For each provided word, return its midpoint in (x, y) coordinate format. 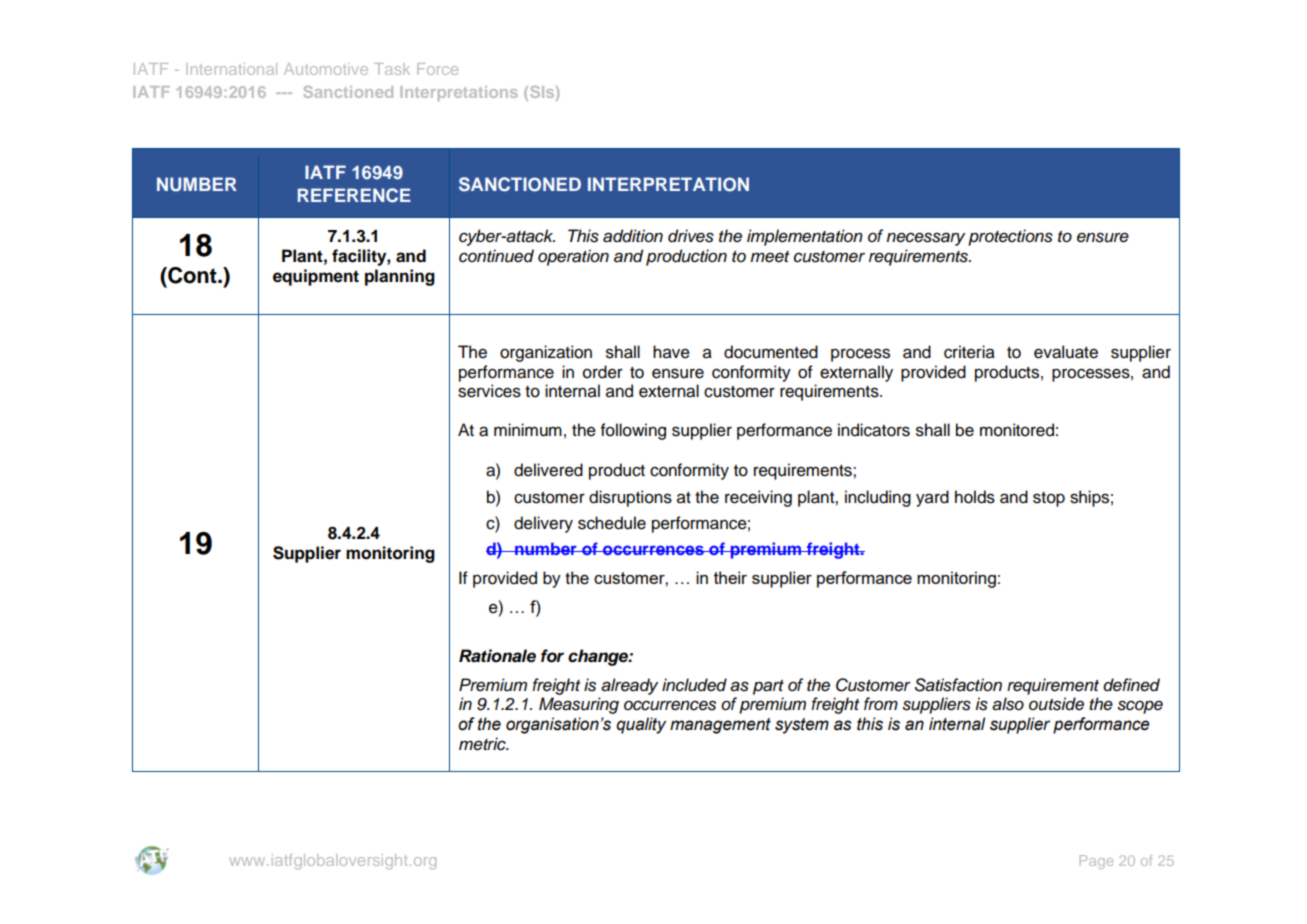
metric (483, 744)
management (720, 726)
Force (437, 69)
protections (1010, 237)
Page (1096, 862)
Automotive (326, 69)
